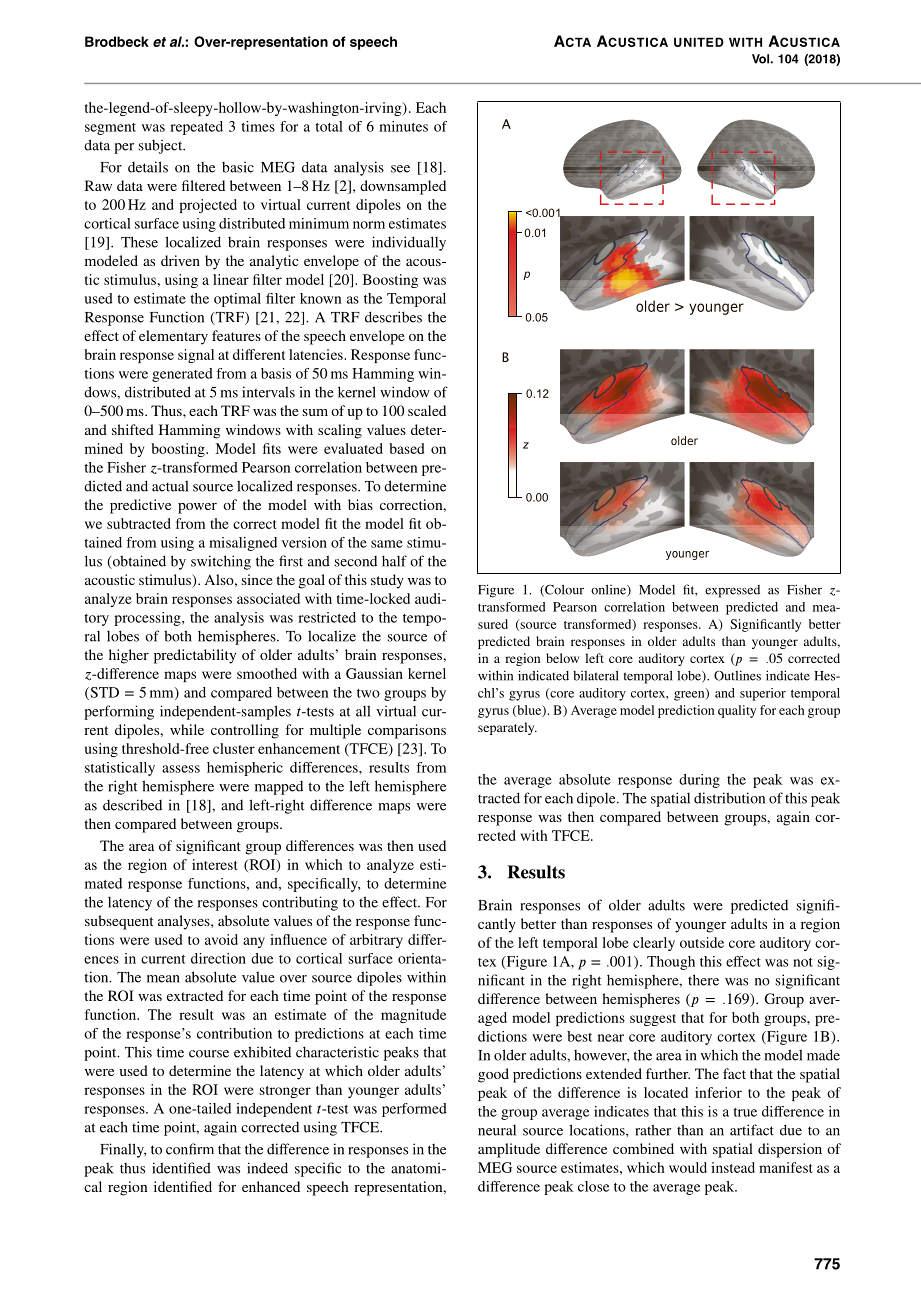 The height and width of the document is (1316, 921). What do you see at coordinates (699, 781) in the document?
I see `during` at bounding box center [699, 781].
